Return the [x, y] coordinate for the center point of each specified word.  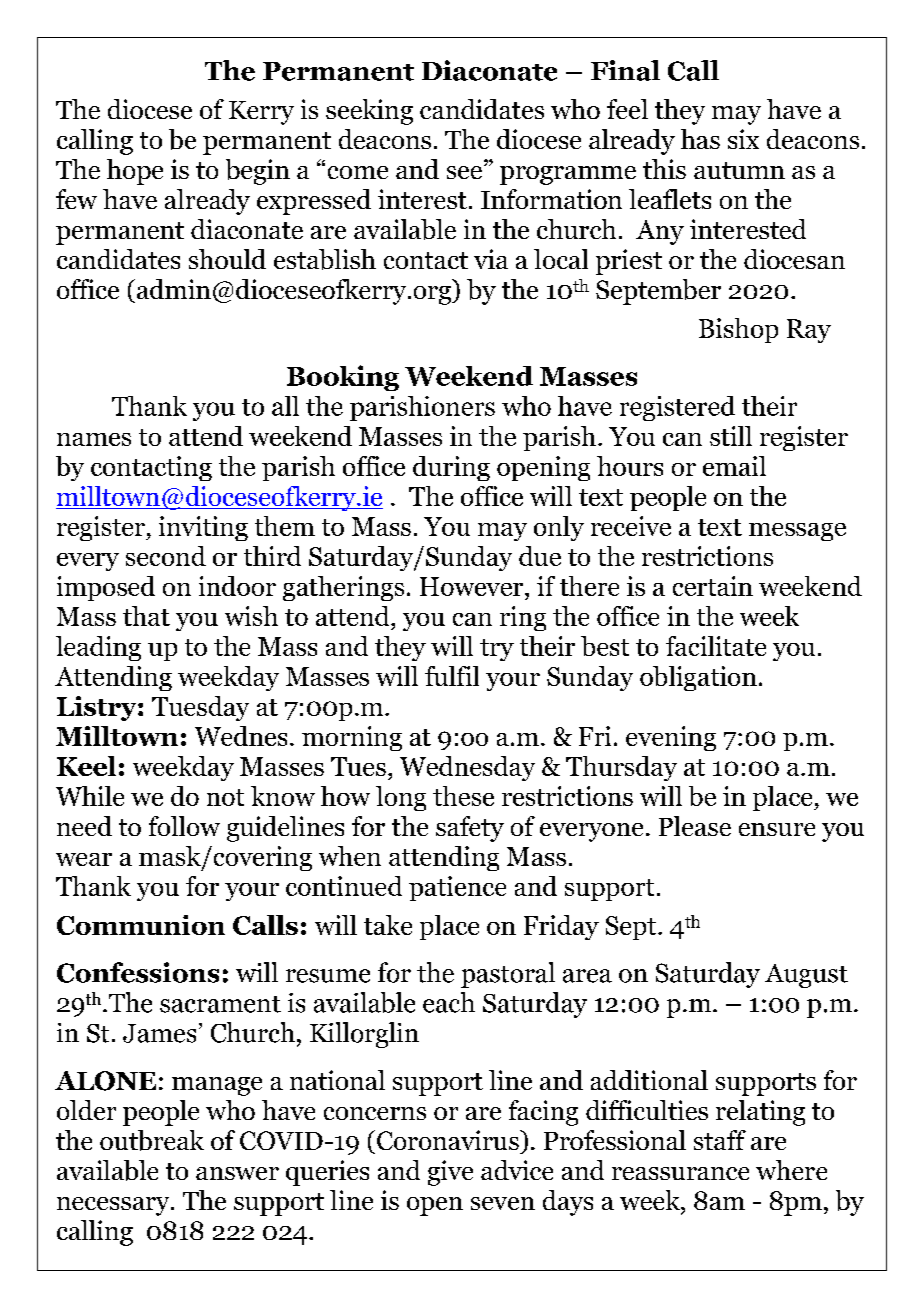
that [146, 616]
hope [135, 172]
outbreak [152, 1140]
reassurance [680, 1173]
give [450, 1173]
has [700, 139]
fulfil [452, 676]
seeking [369, 112]
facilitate [716, 646]
